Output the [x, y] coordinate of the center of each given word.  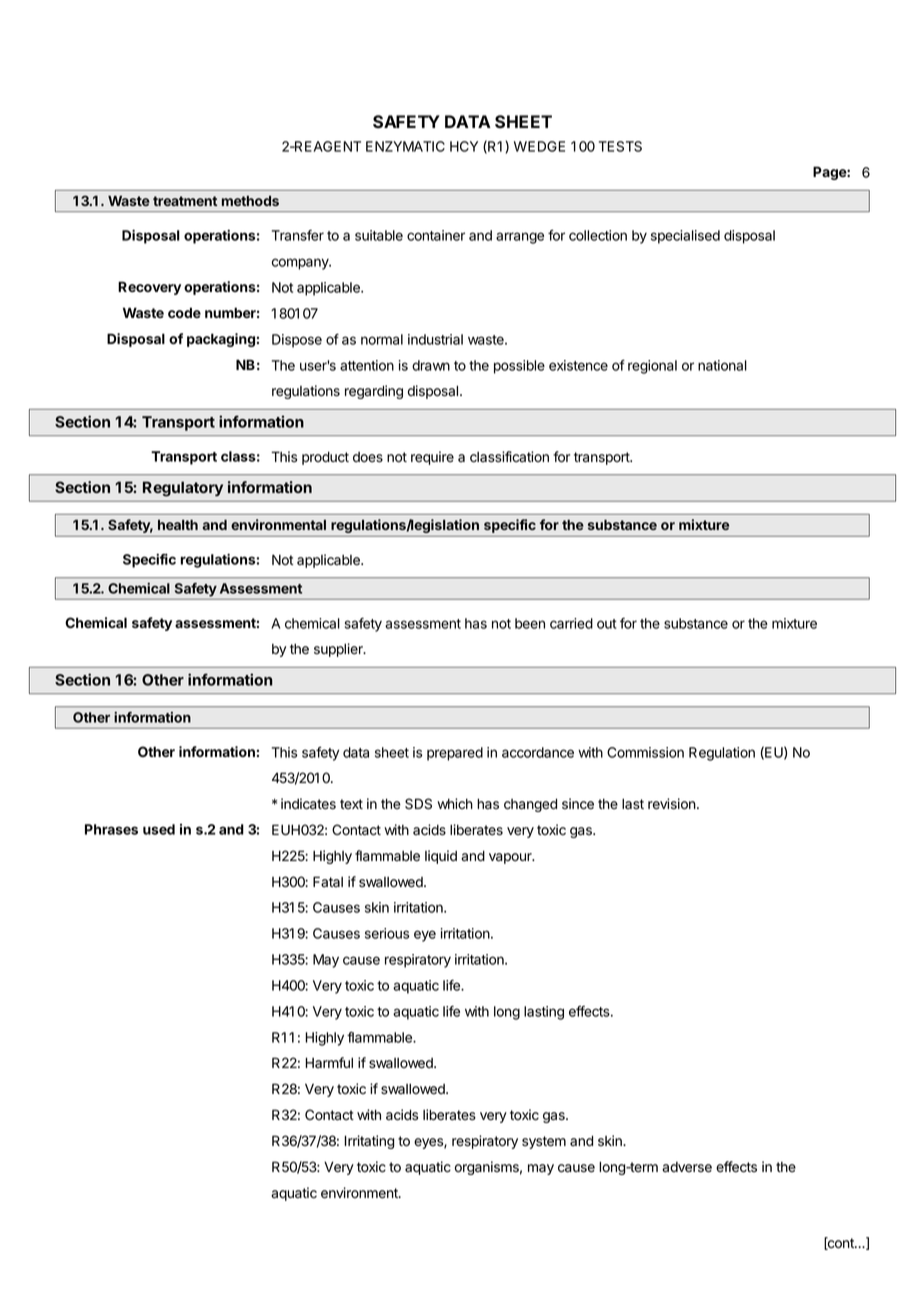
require [432, 458]
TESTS [620, 146]
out [607, 624]
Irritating [369, 1142]
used [159, 829]
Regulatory [183, 489]
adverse [687, 1167]
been [530, 623]
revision [672, 804]
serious [387, 933]
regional [652, 367]
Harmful [329, 1062]
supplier [339, 650]
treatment [185, 201]
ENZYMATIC [405, 146]
